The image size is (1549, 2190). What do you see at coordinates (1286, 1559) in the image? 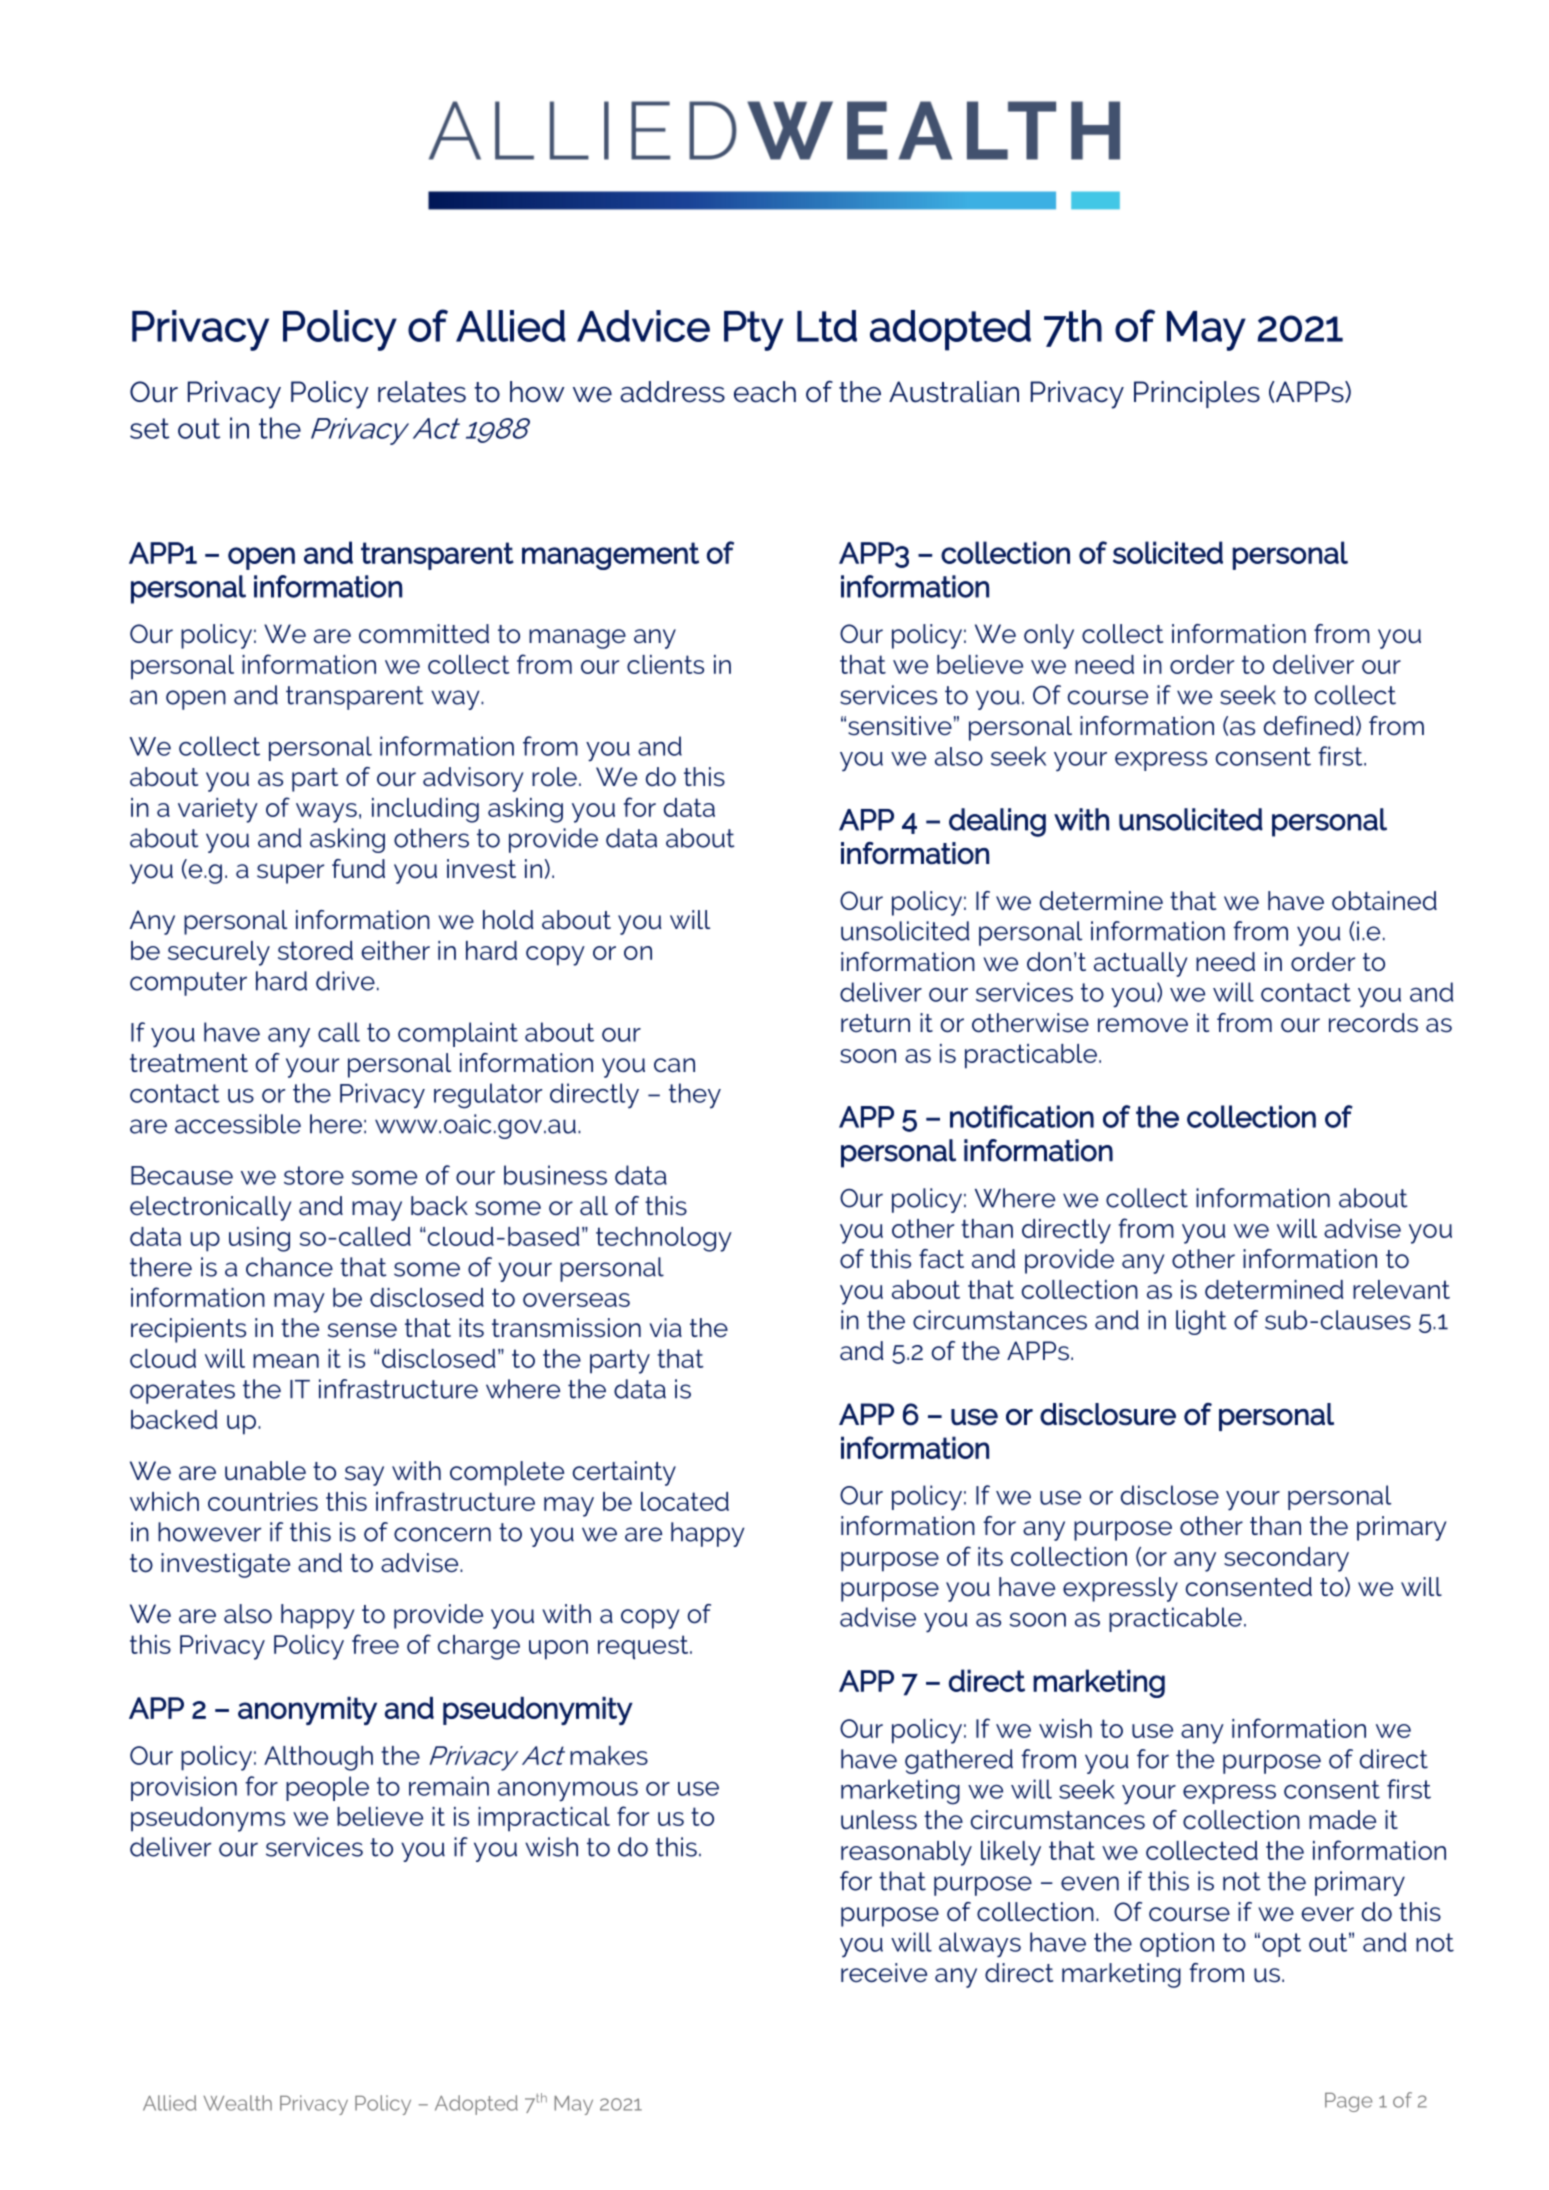
I see `secondary` at bounding box center [1286, 1559].
